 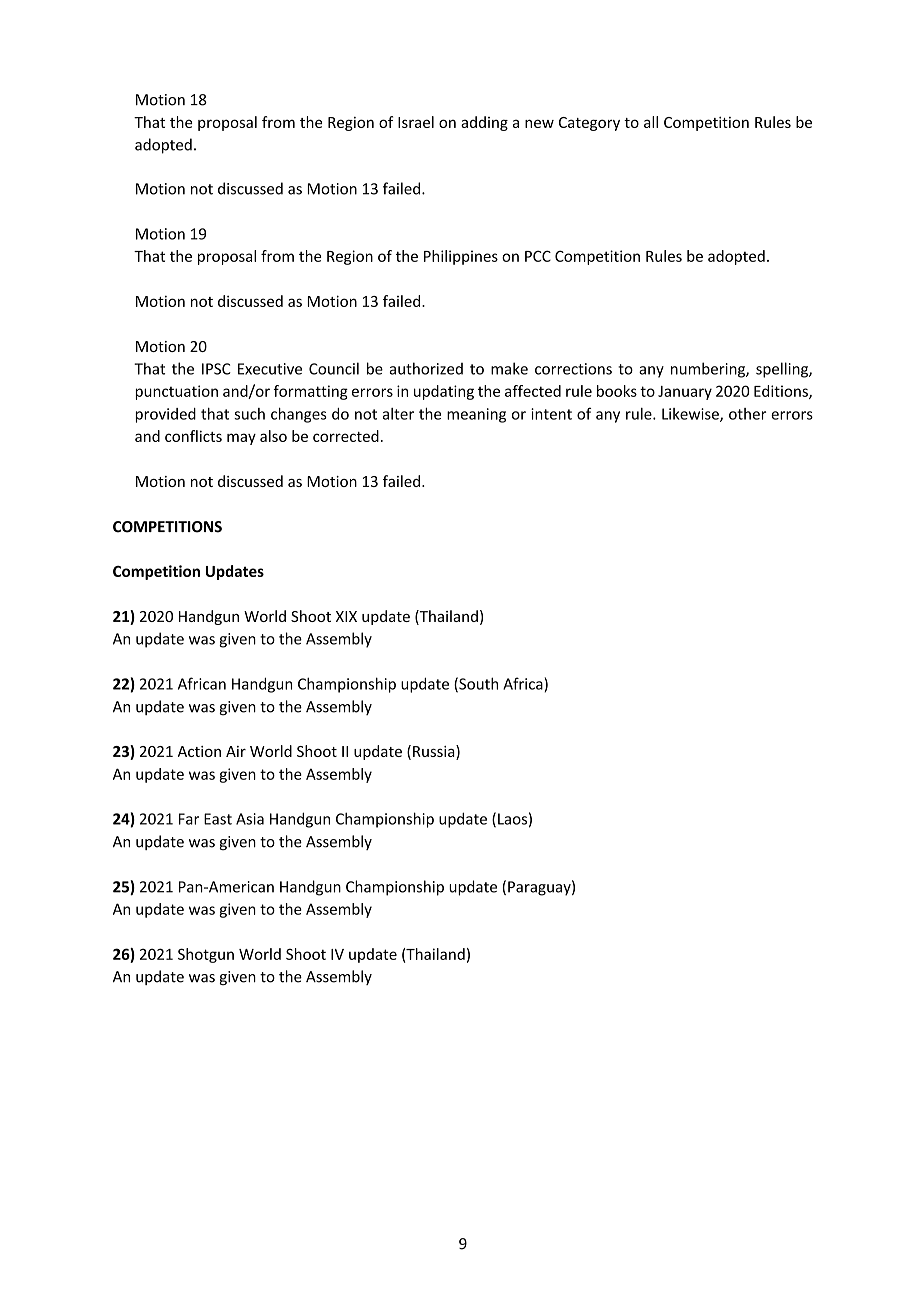 What do you see at coordinates (435, 752) in the image?
I see `Russia` at bounding box center [435, 752].
